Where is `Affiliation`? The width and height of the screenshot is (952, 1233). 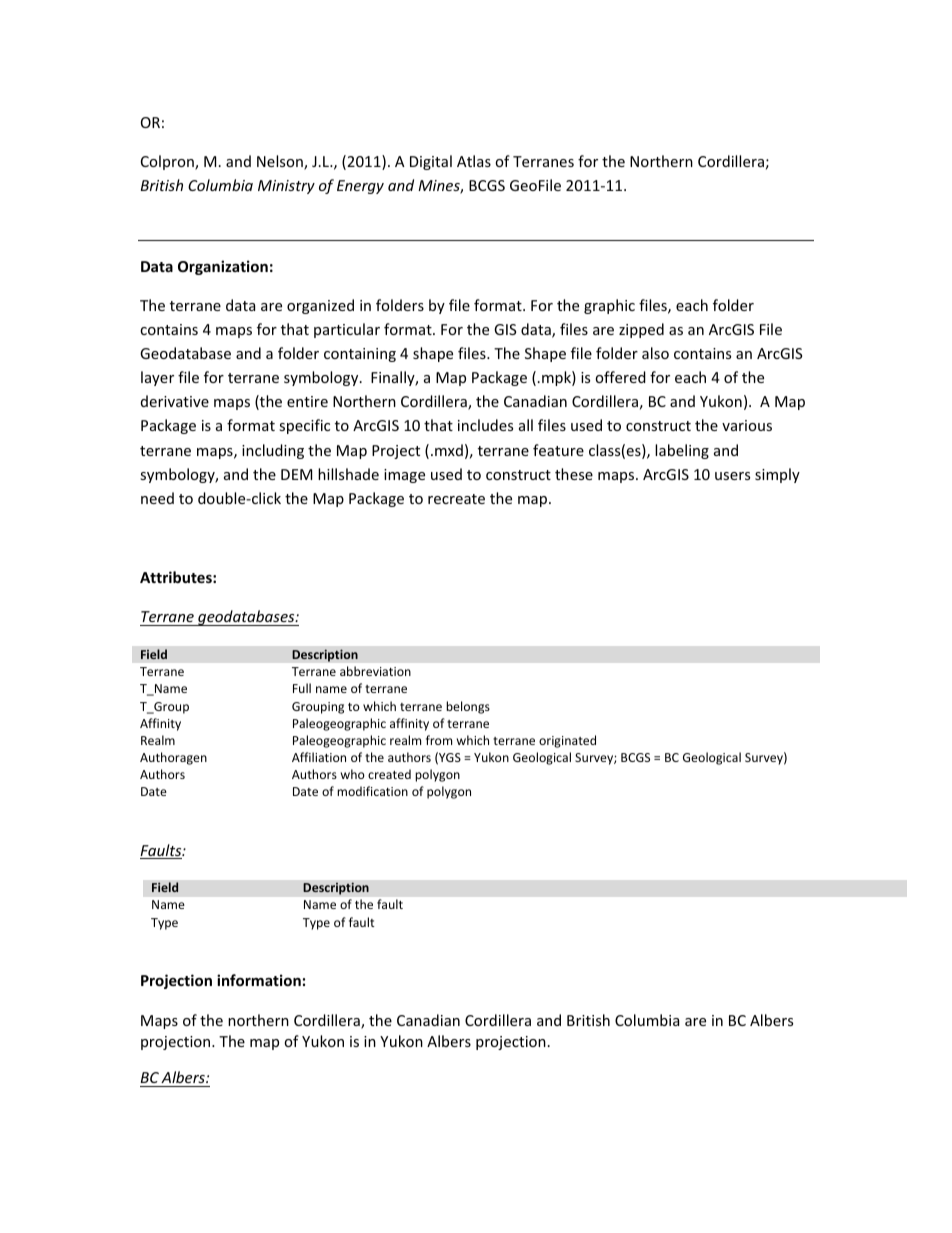
Affiliation is located at coordinates (319, 757).
